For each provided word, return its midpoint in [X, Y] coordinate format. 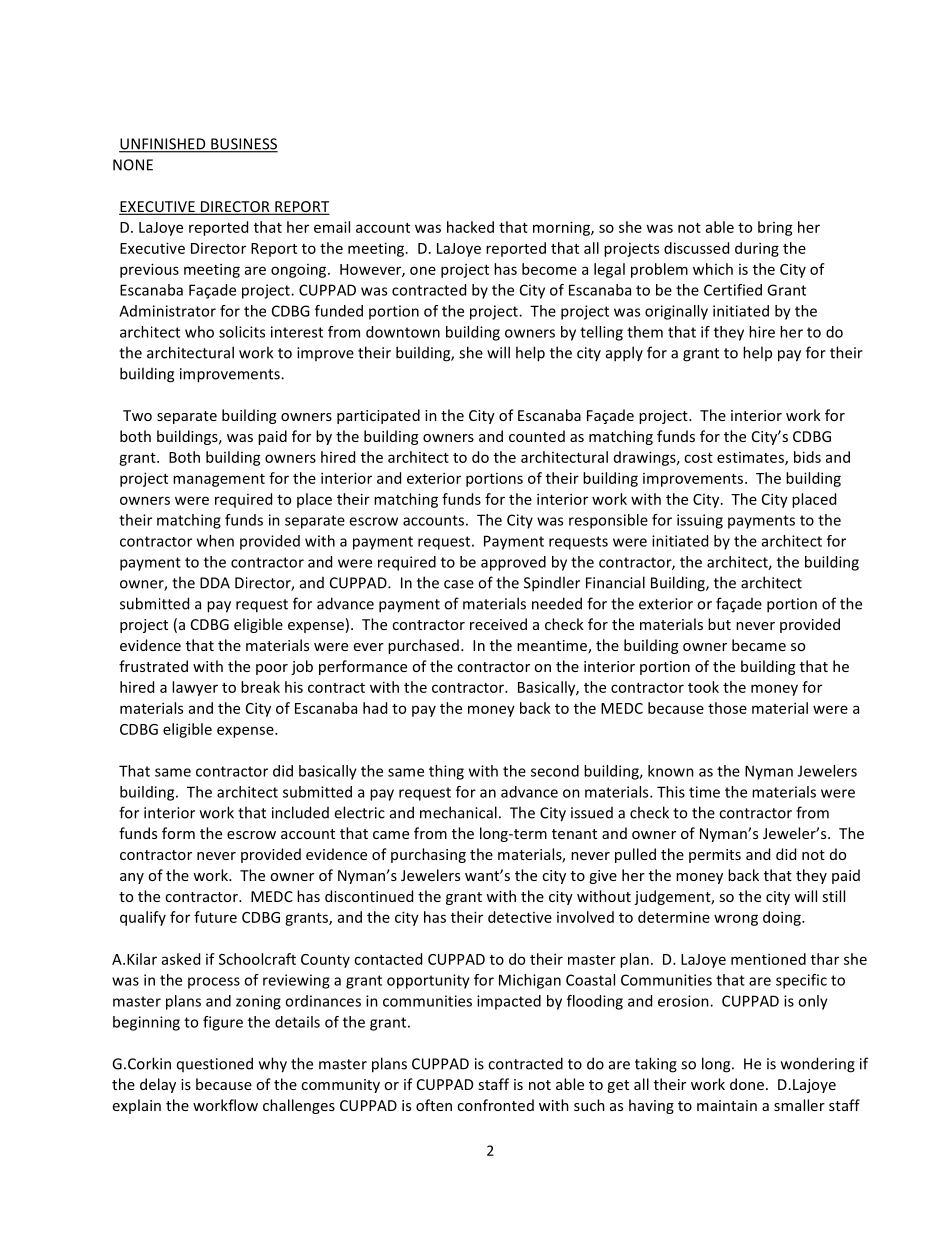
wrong [736, 920]
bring [775, 228]
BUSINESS [243, 145]
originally [676, 312]
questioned [215, 1064]
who [199, 332]
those [727, 708]
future [215, 917]
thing [446, 772]
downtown [403, 332]
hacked [470, 227]
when [215, 541]
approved [513, 563]
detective [520, 917]
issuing [700, 521]
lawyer [195, 688]
